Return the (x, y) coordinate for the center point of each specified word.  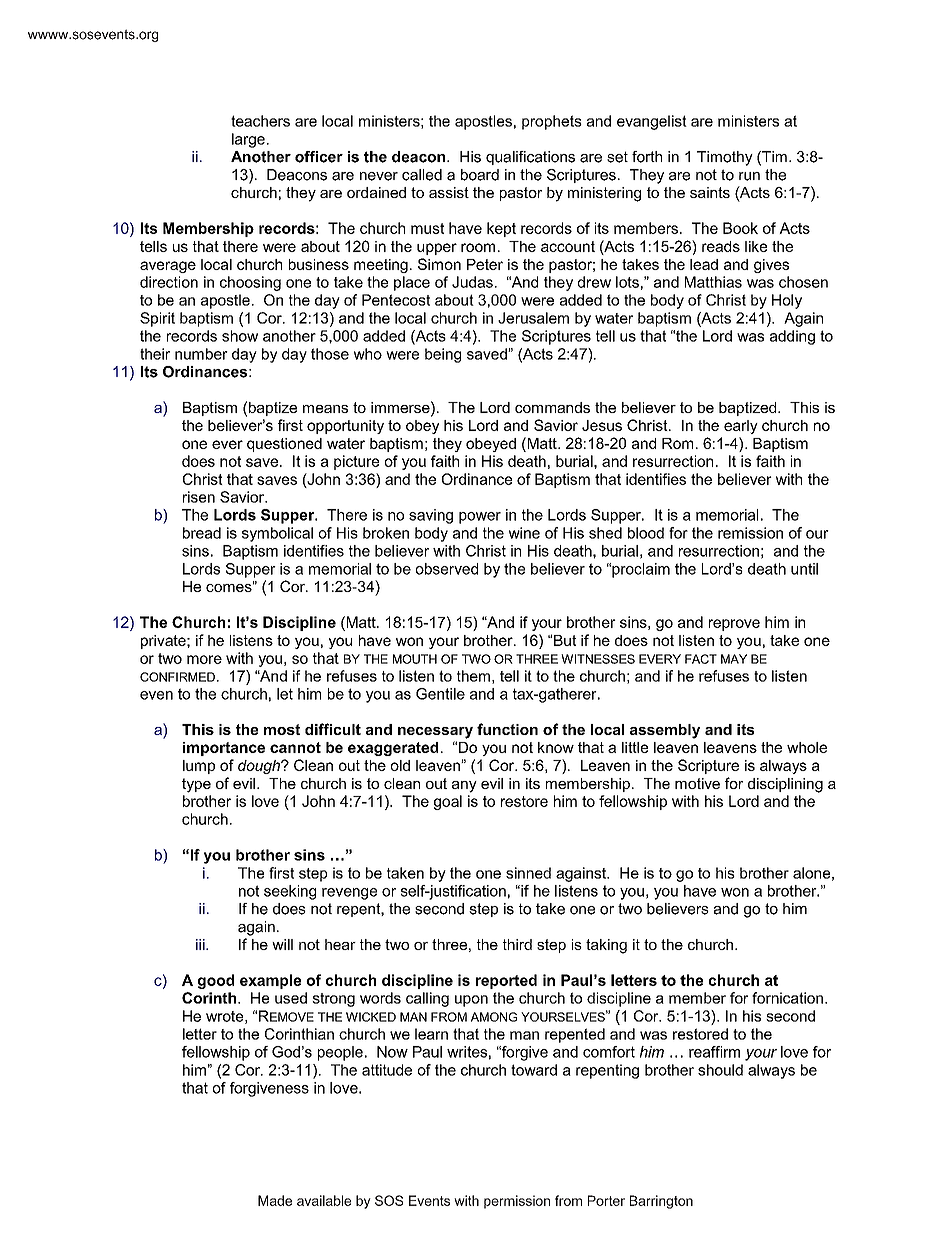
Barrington (661, 1202)
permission (517, 1202)
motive (697, 783)
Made (275, 1200)
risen (199, 497)
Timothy (725, 158)
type (196, 785)
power (480, 518)
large (248, 140)
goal (448, 802)
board (480, 175)
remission (750, 533)
